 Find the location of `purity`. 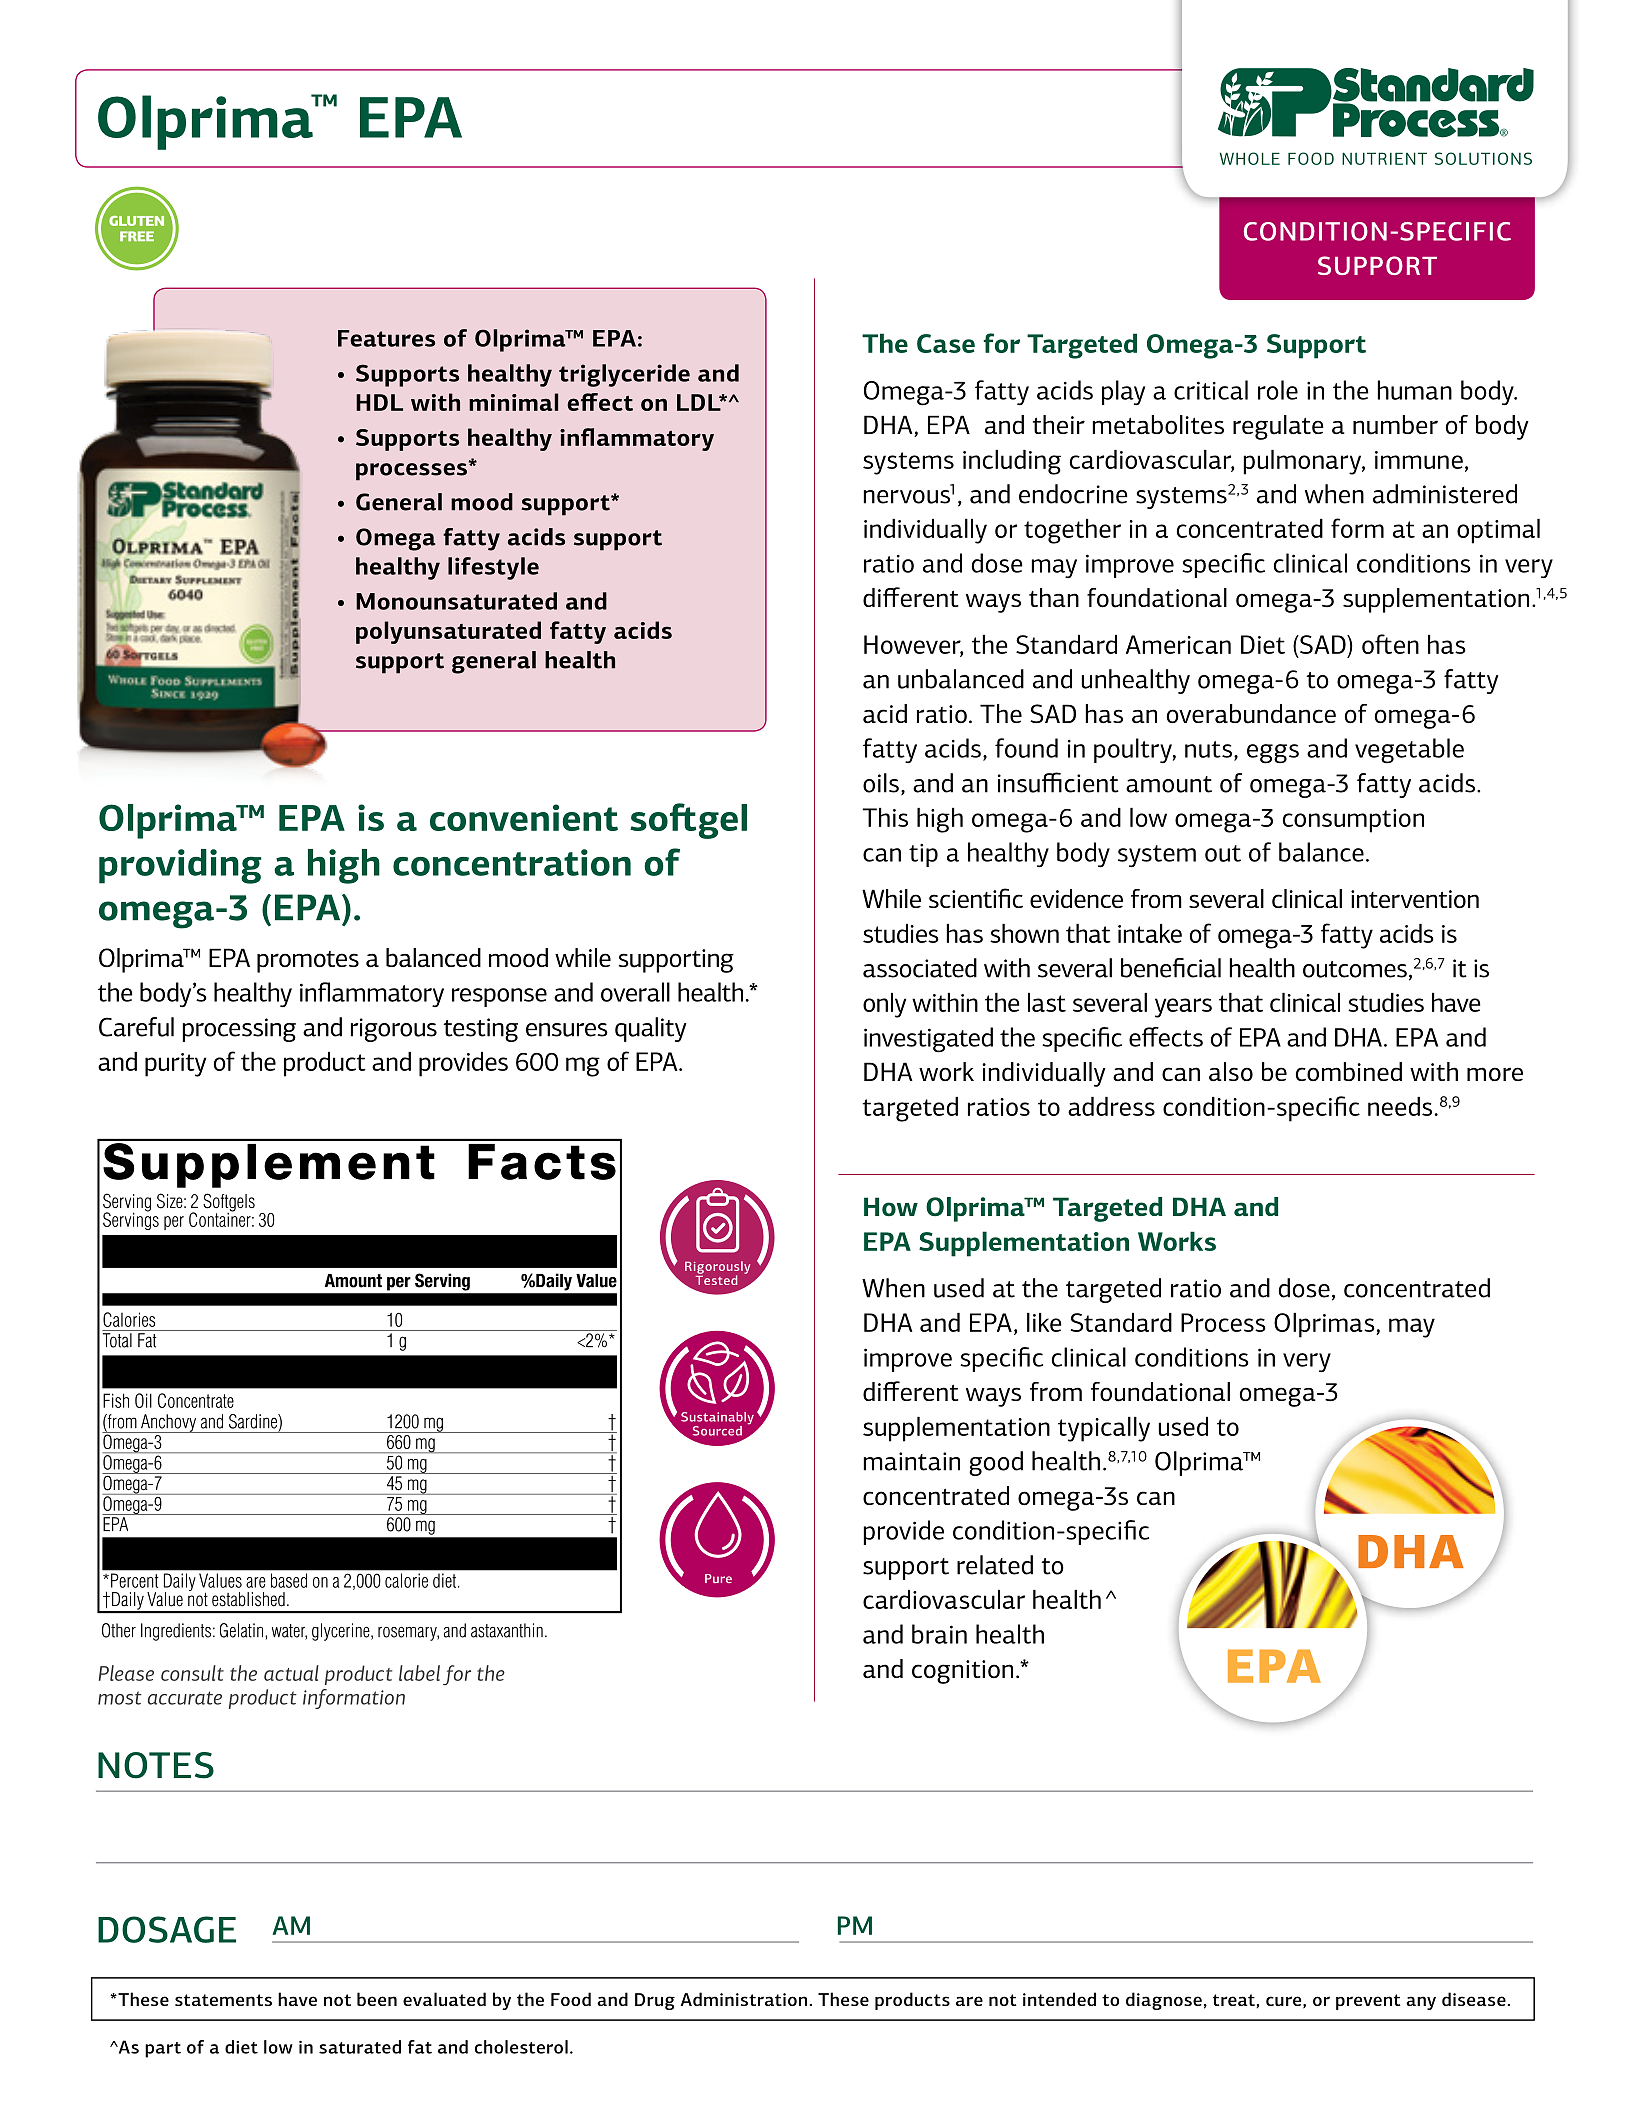

purity is located at coordinates (175, 1065).
